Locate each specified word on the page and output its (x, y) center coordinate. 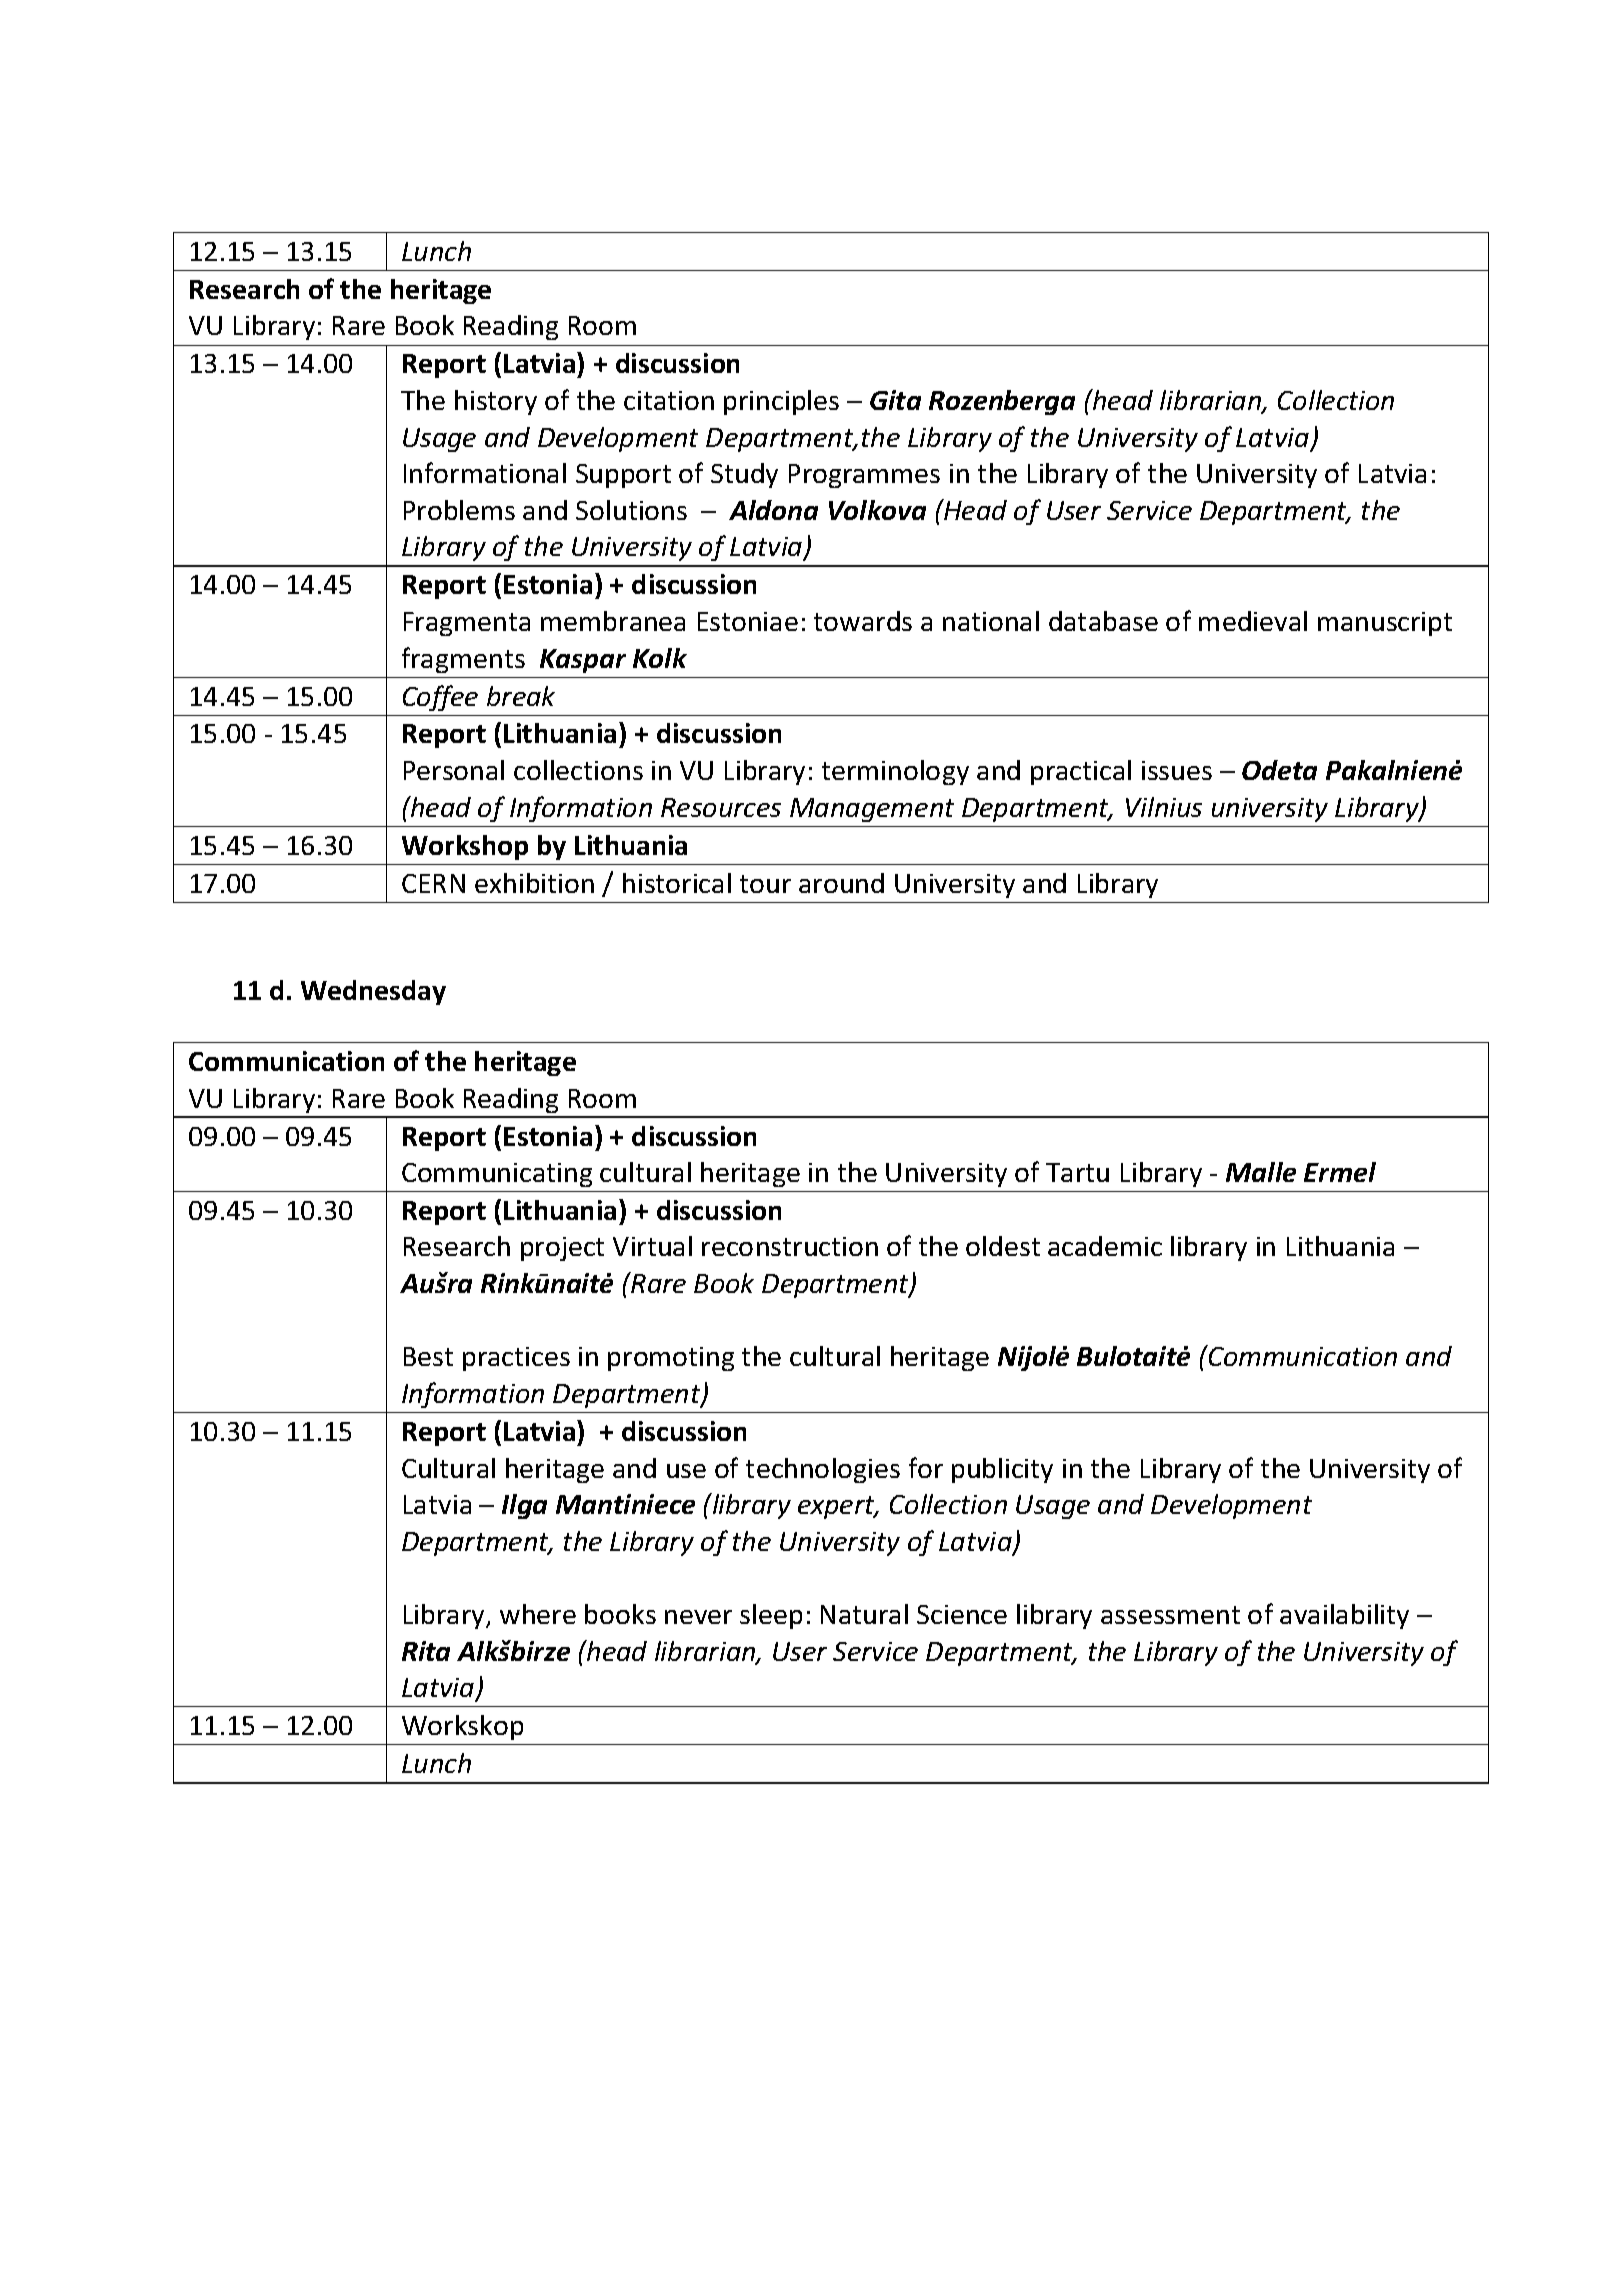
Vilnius (1164, 807)
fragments (463, 660)
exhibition (534, 883)
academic (1105, 1246)
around (841, 883)
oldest (1003, 1246)
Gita (895, 400)
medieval (1253, 621)
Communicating (497, 1175)
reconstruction (790, 1246)
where (538, 1614)
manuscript (1385, 624)
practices (516, 1359)
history (496, 402)
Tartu (1077, 1172)
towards (863, 621)
